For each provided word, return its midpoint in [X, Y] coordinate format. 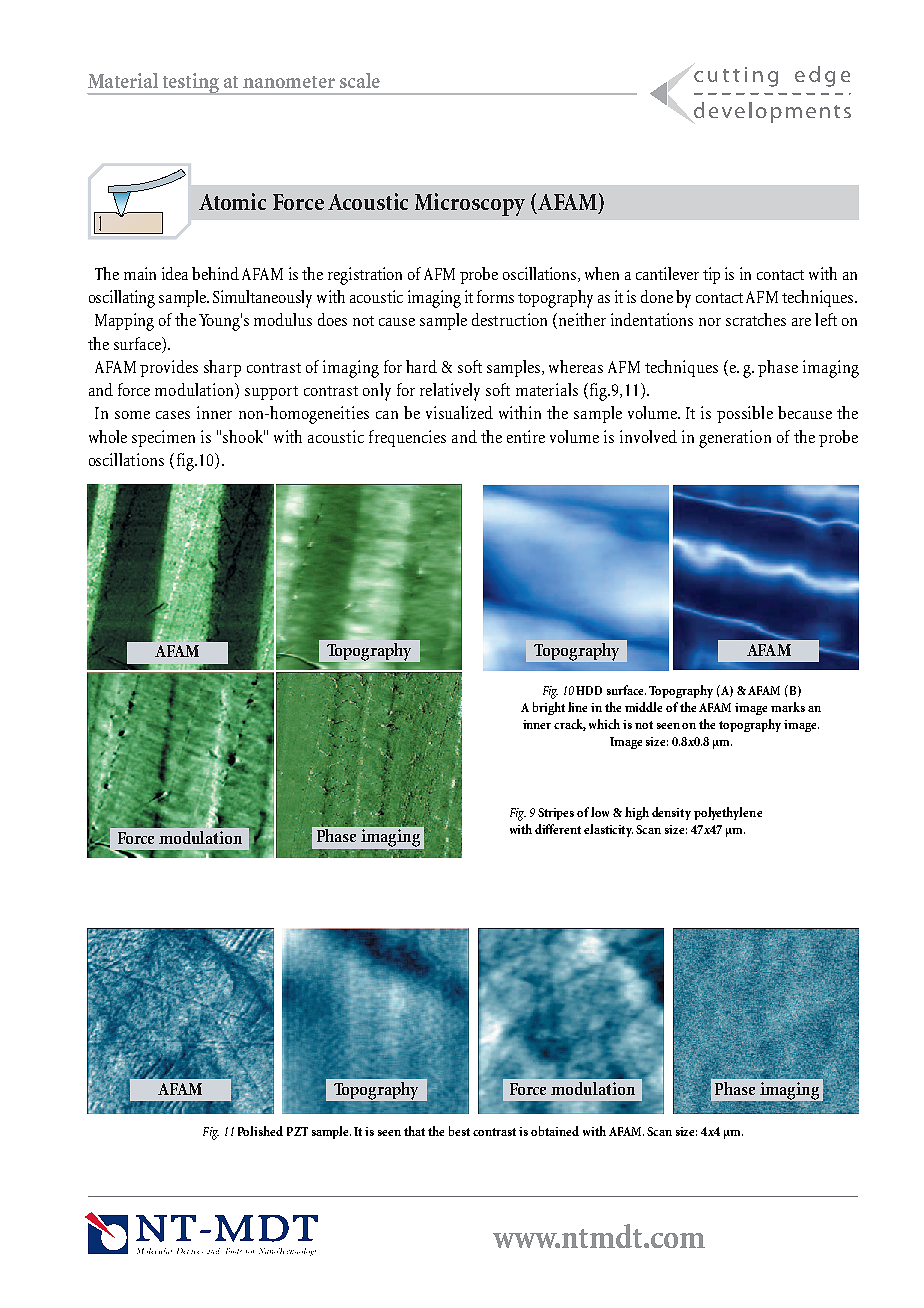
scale [360, 80]
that [414, 1131]
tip [711, 275]
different [558, 829]
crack [570, 725]
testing [191, 84]
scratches [756, 319]
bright [549, 708]
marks [788, 707]
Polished [260, 1131]
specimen [163, 438]
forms [495, 296]
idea [175, 273]
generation [735, 439]
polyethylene [728, 813]
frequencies [407, 438]
